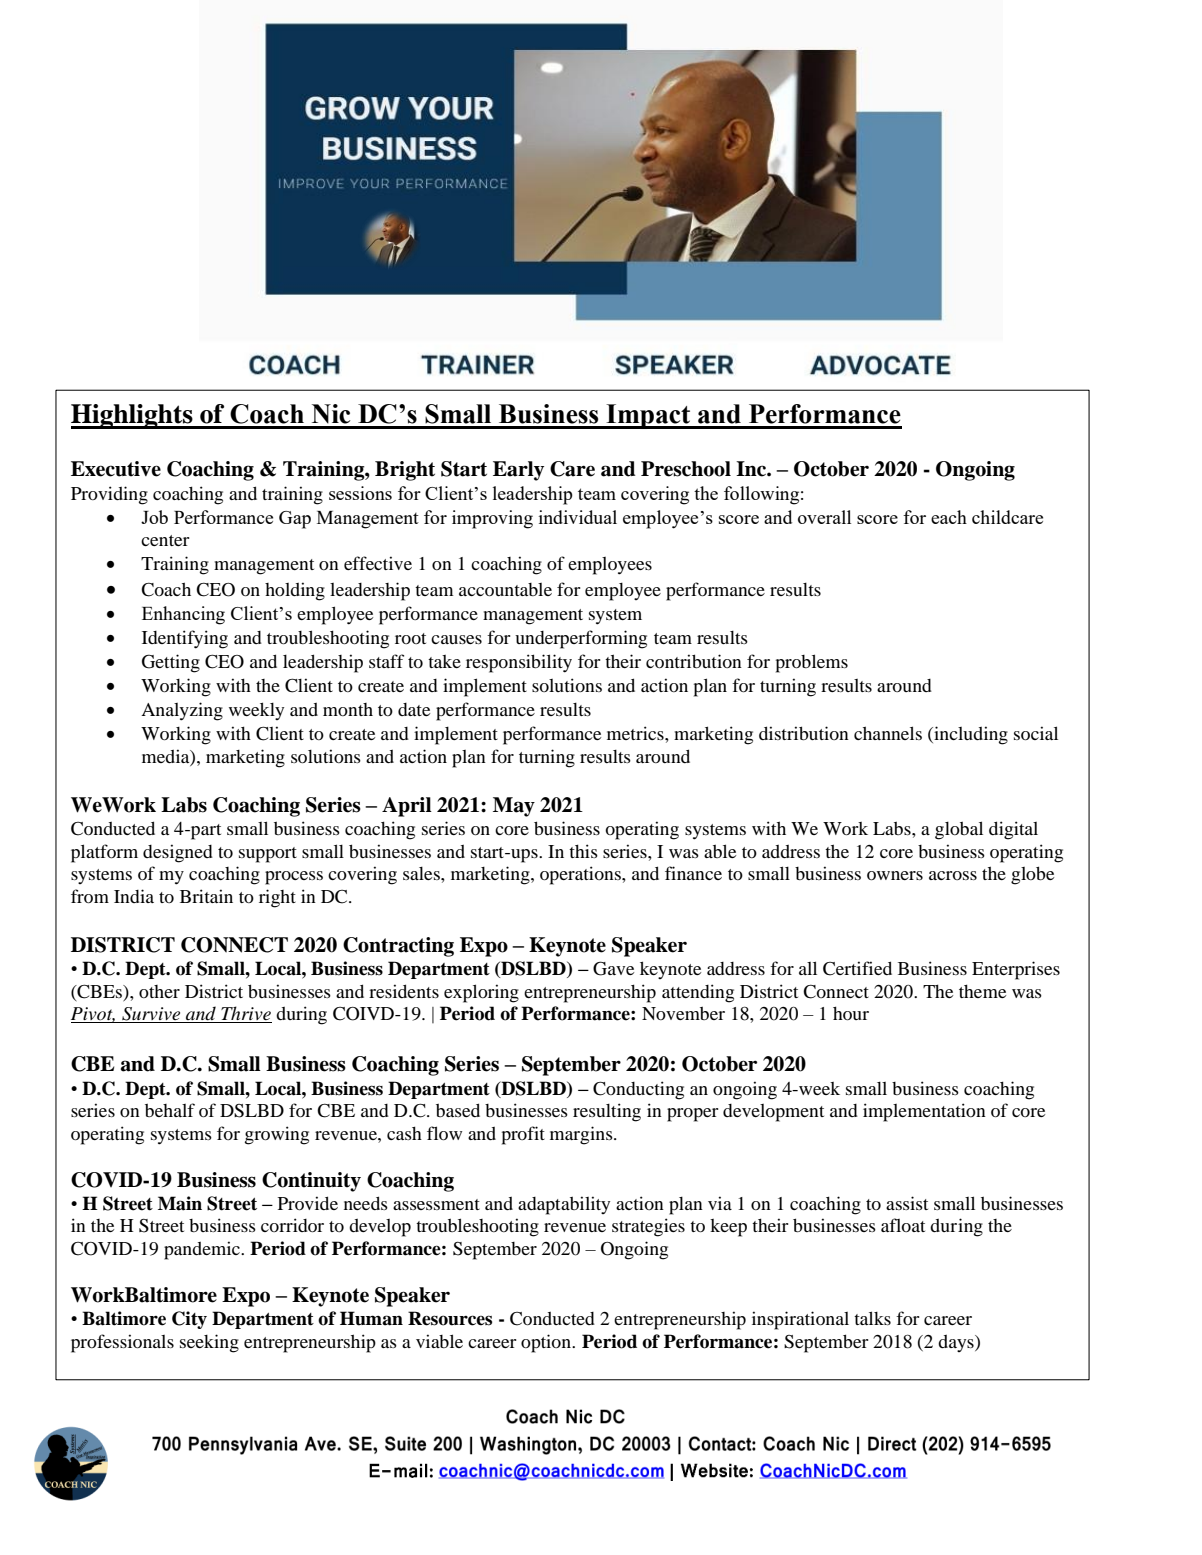 This screenshot has width=1202, height=1555. I want to click on City, so click(189, 1320).
